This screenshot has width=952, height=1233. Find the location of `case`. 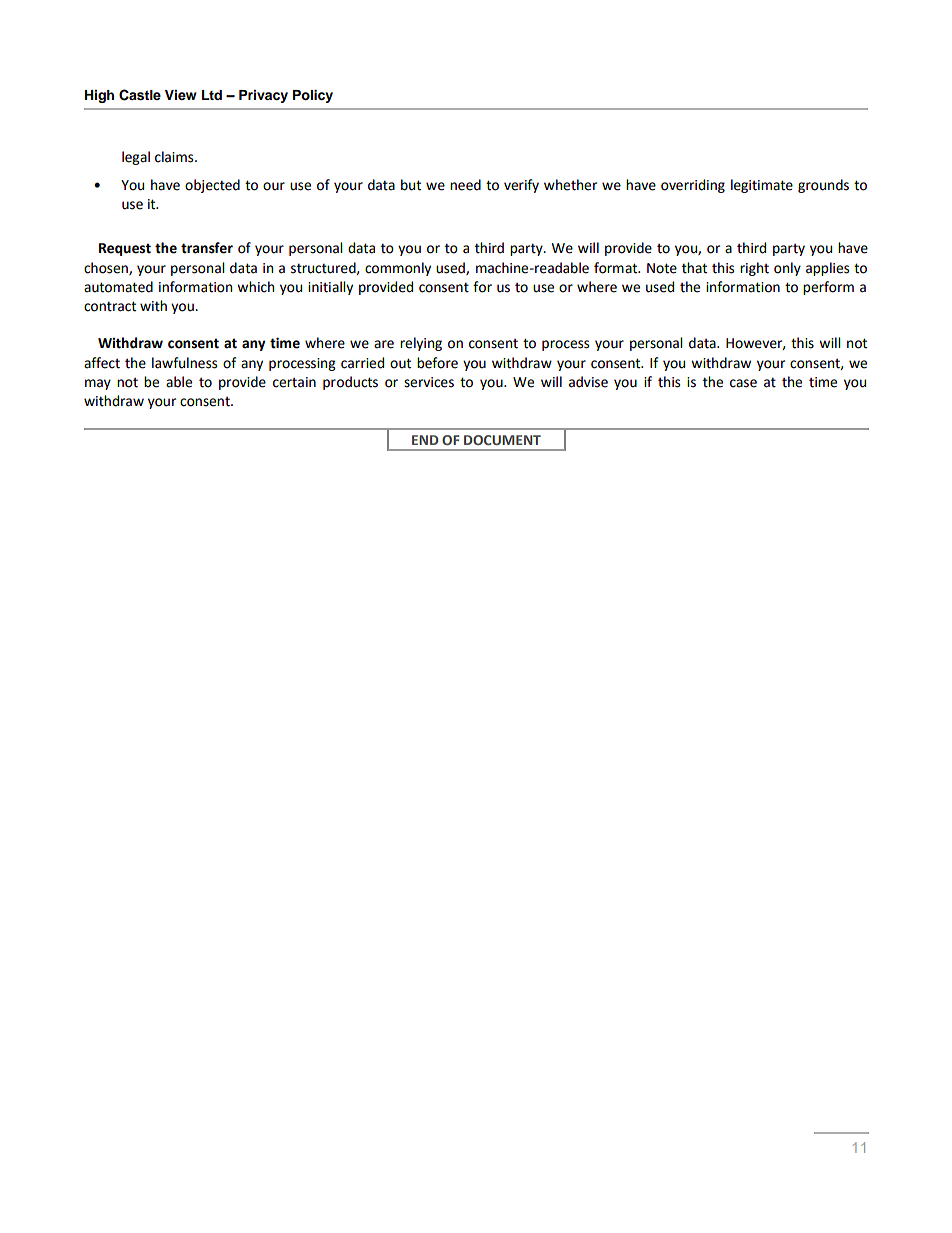

case is located at coordinates (743, 383).
